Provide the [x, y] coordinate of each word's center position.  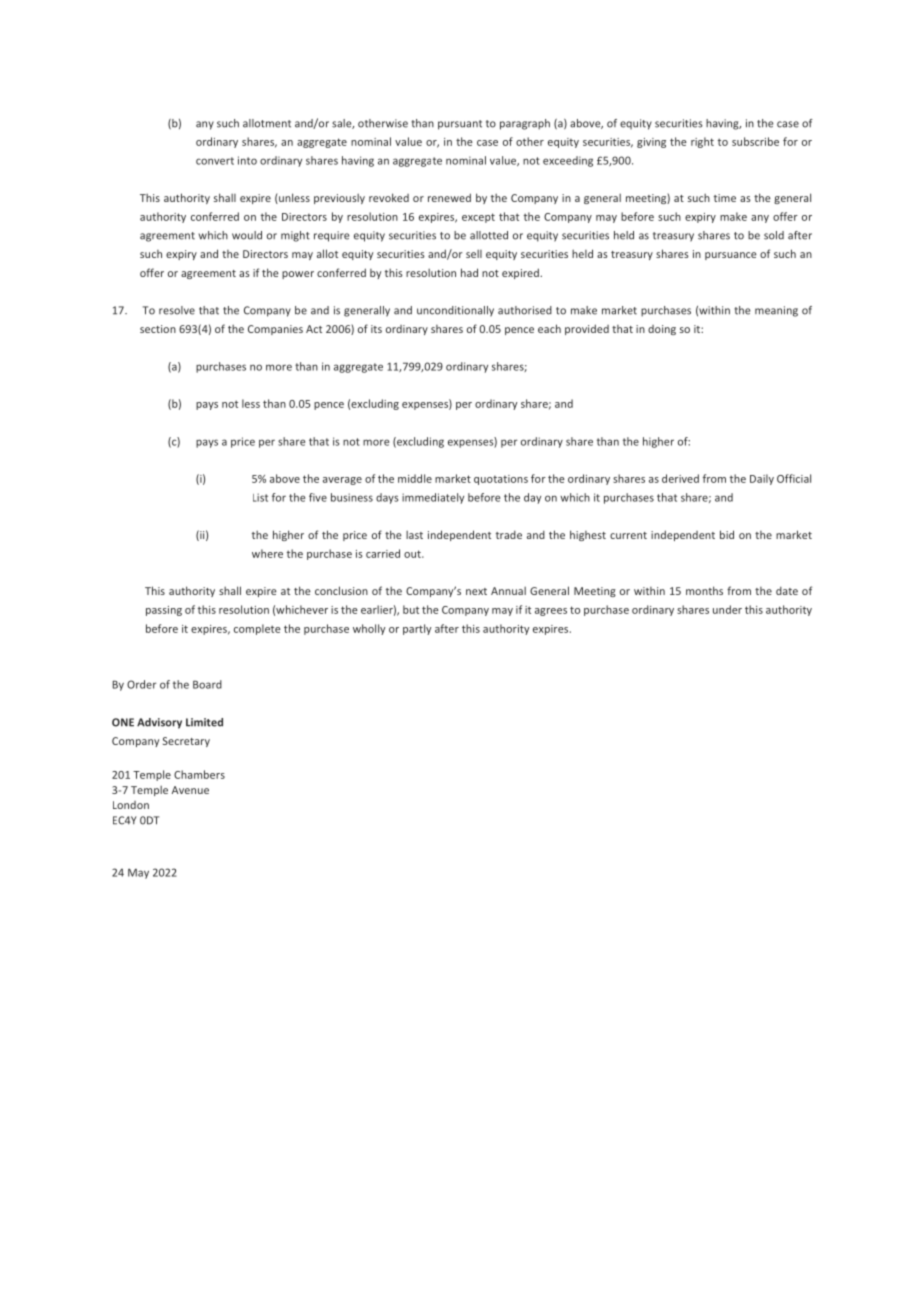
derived [680, 478]
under [727, 609]
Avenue [190, 790]
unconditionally [455, 311]
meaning [776, 311]
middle [415, 478]
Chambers [199, 774]
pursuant [460, 125]
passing [164, 611]
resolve [177, 310]
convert [215, 161]
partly [417, 629]
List [260, 497]
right [702, 142]
